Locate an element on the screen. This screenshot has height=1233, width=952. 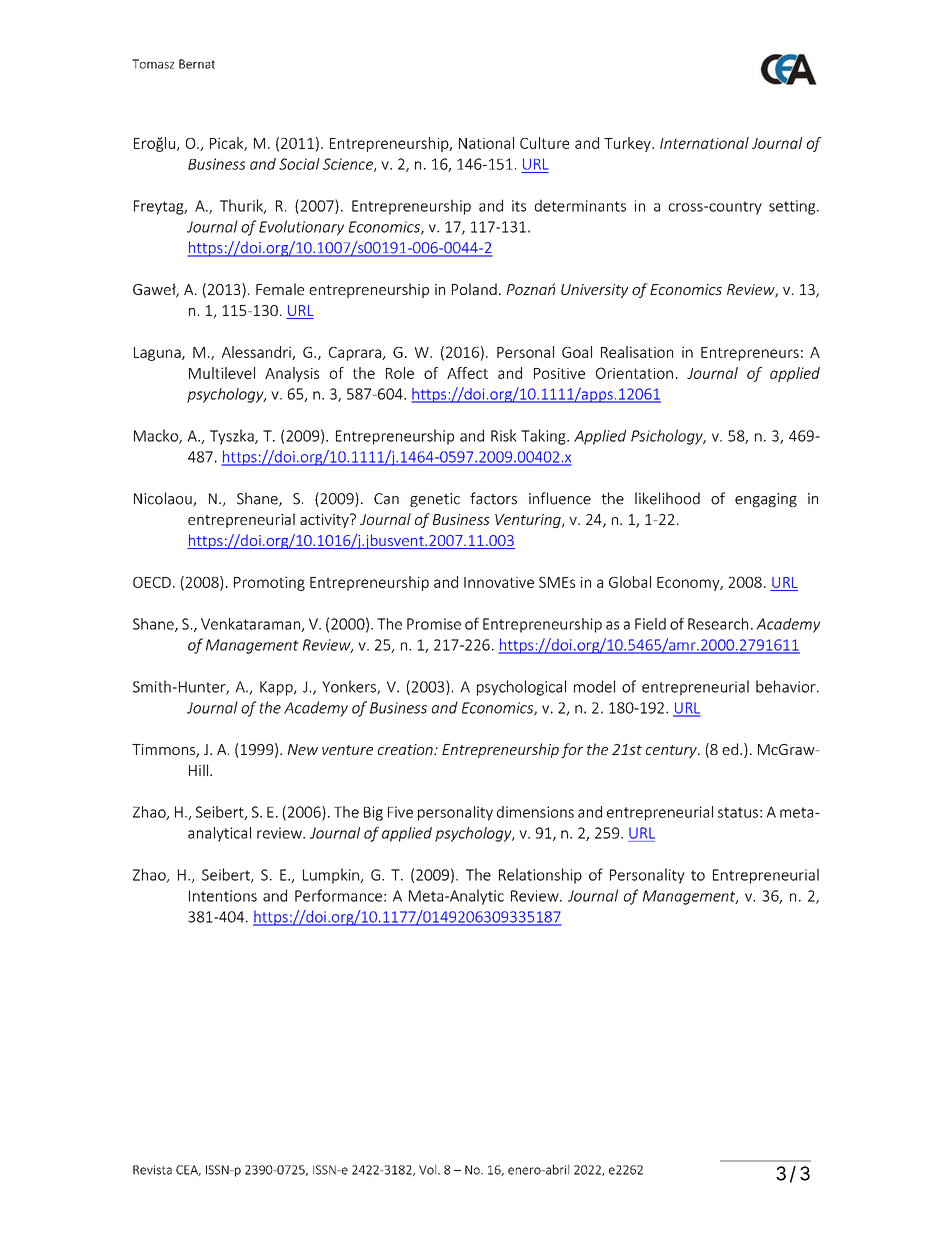
status is located at coordinates (738, 812).
